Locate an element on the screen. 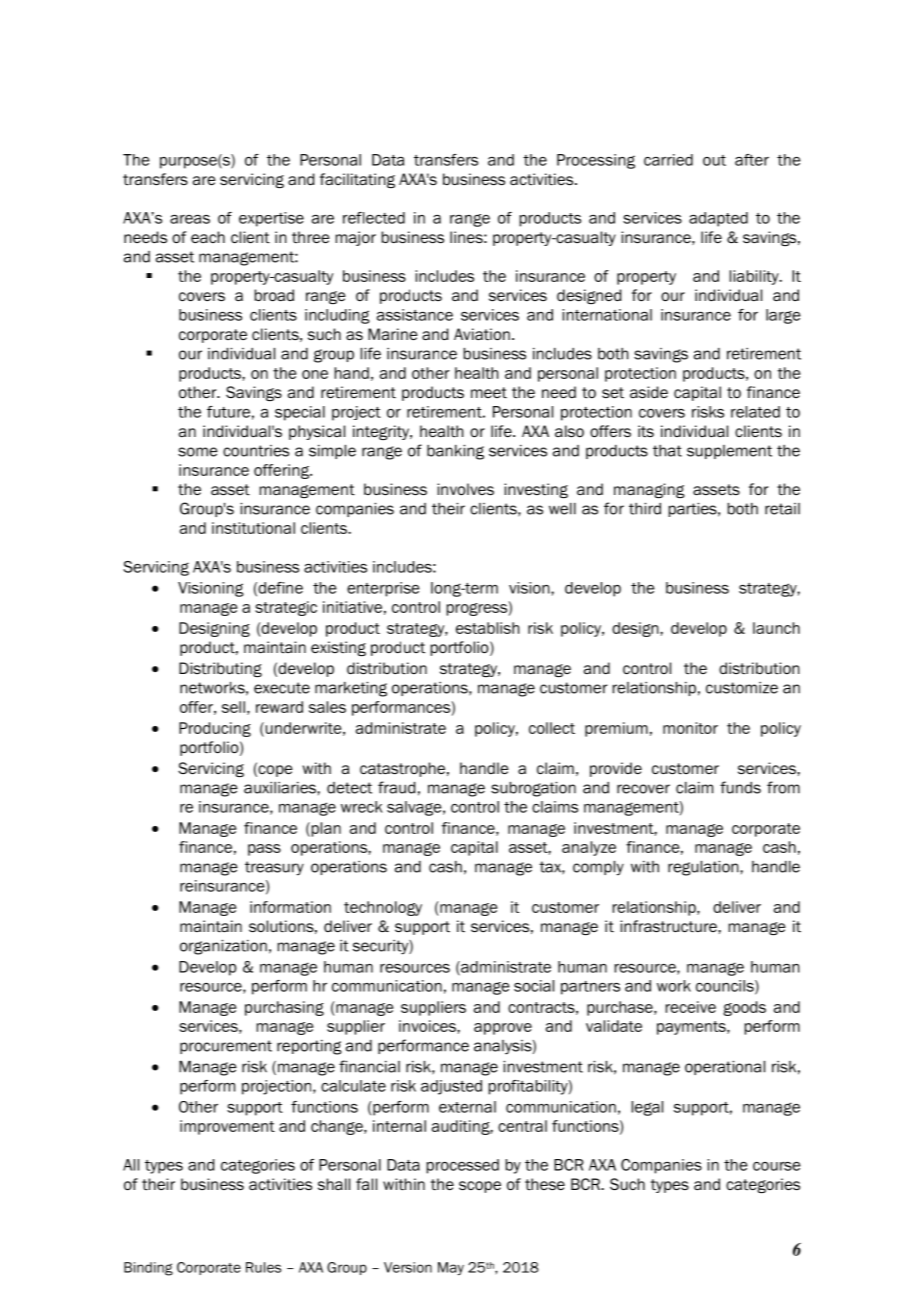 The width and height of the screenshot is (924, 1308). areas is located at coordinates (190, 219).
